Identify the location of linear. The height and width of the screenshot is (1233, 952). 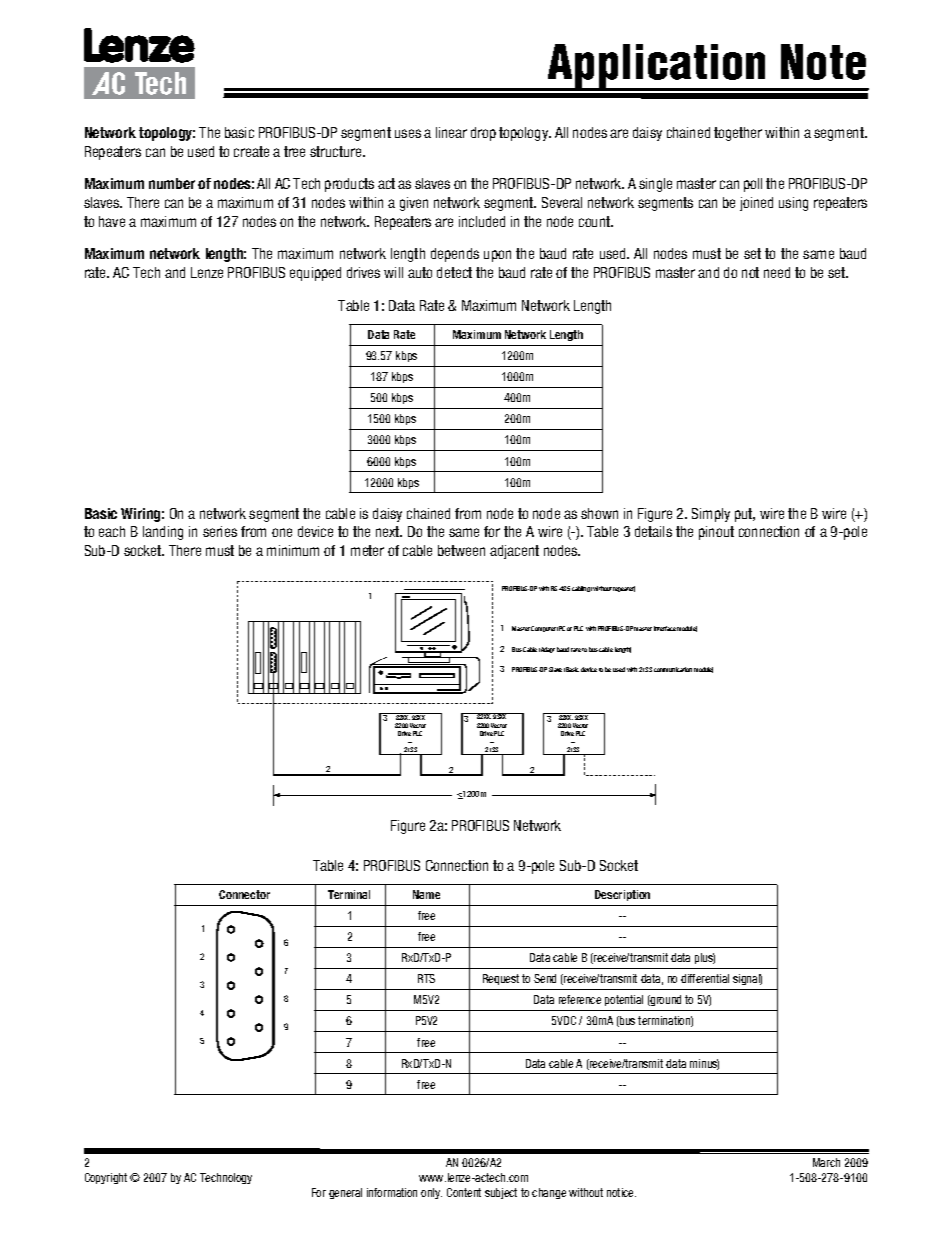
(451, 132).
